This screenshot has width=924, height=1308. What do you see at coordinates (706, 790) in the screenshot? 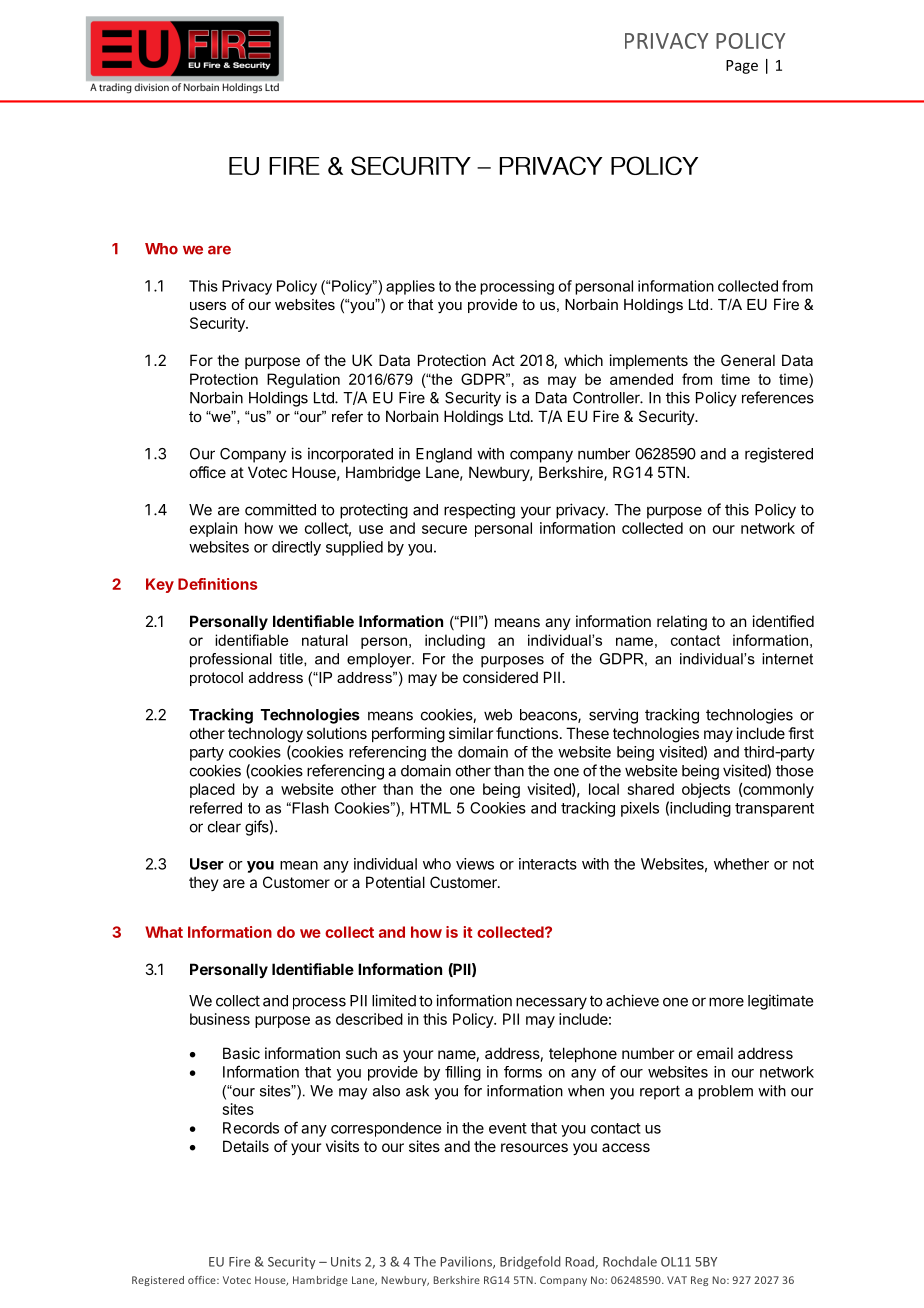
I see `objects` at bounding box center [706, 790].
